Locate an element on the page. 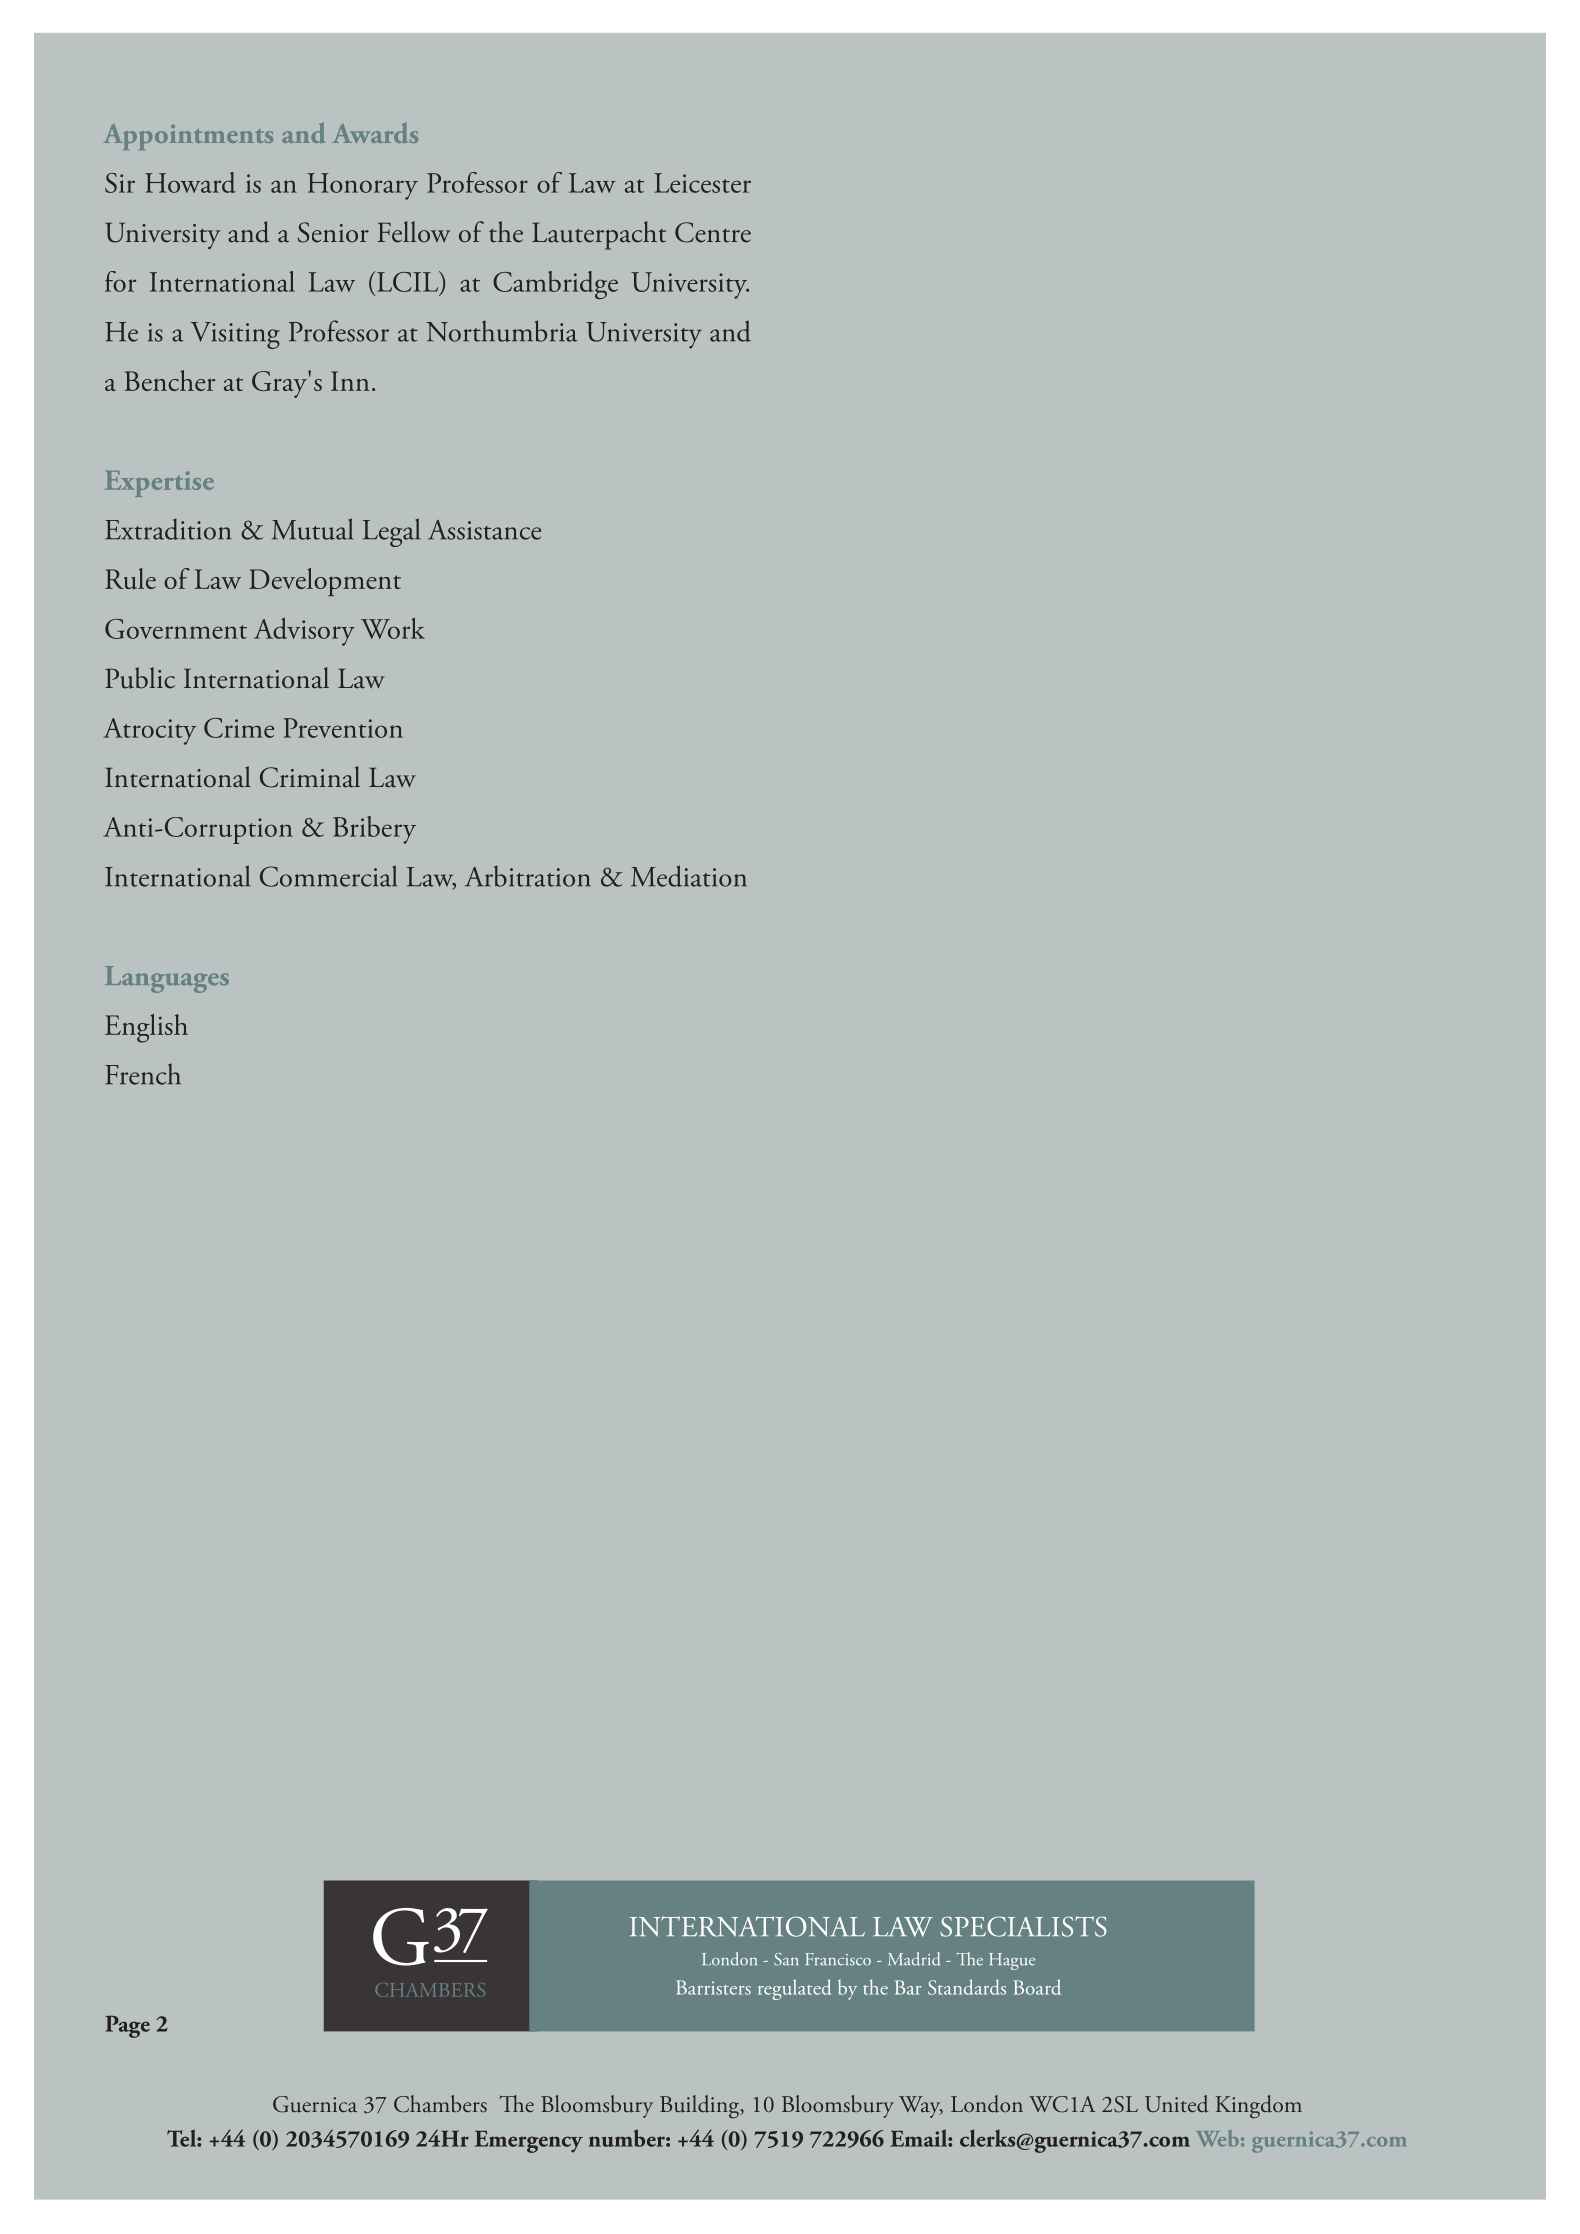  Leicester is located at coordinates (702, 183).
